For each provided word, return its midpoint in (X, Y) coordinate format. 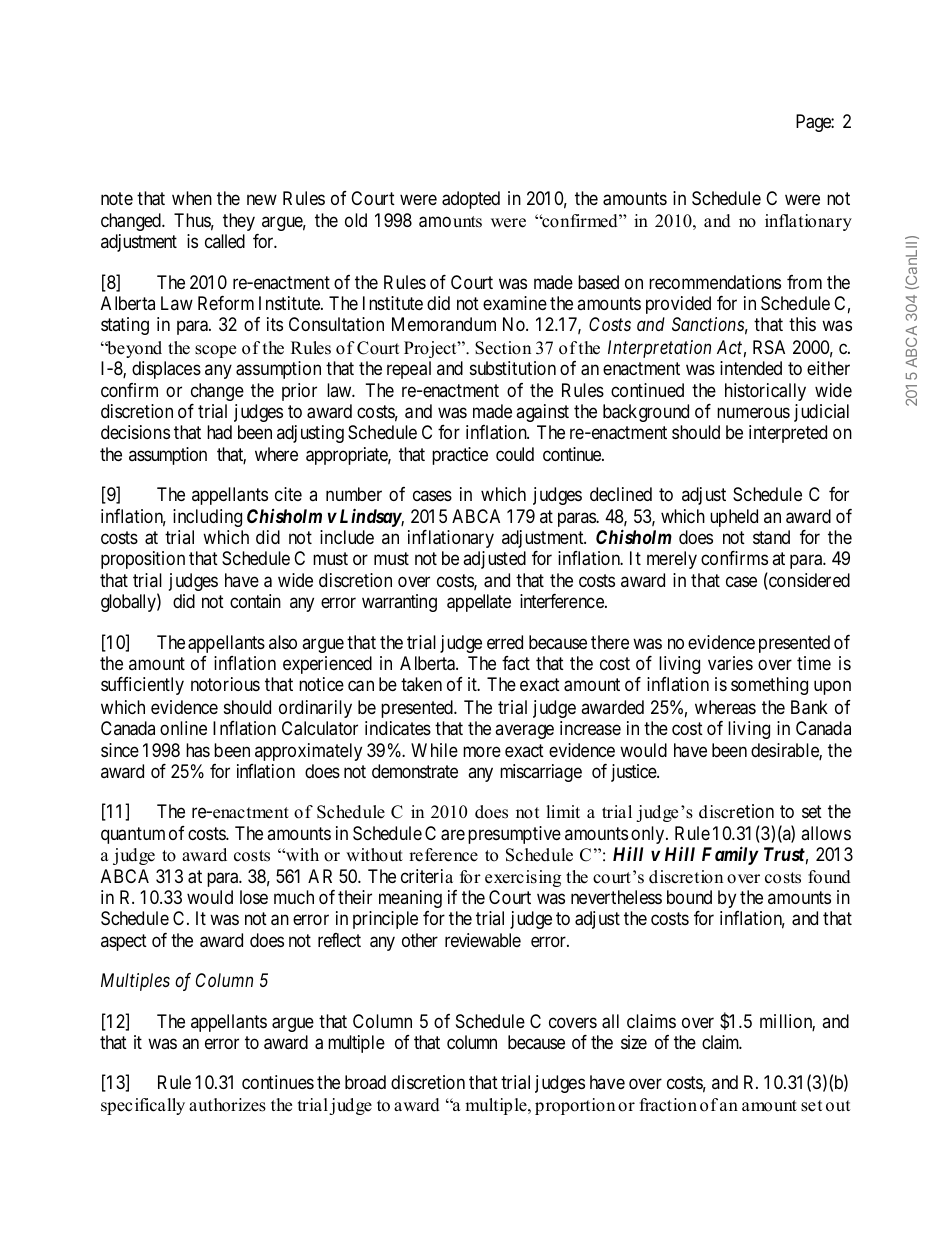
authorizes (227, 1105)
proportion (575, 1106)
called (225, 241)
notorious (225, 684)
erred (505, 642)
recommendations (715, 282)
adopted (471, 200)
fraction (668, 1105)
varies (730, 663)
